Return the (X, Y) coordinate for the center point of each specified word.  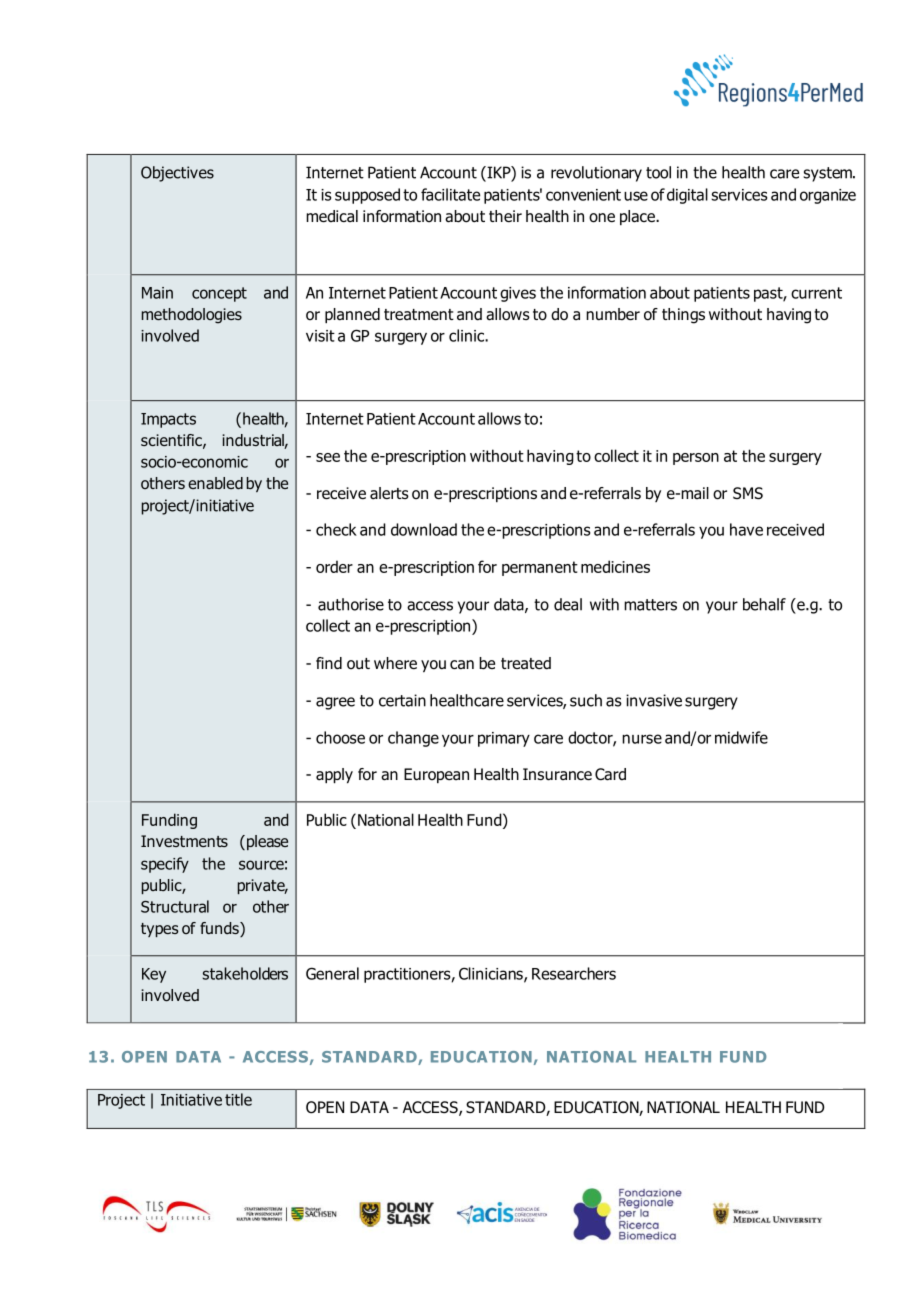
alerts (389, 493)
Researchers (574, 973)
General (332, 973)
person (696, 459)
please (266, 842)
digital (687, 196)
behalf (764, 604)
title (238, 1099)
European (436, 775)
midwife (741, 737)
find (329, 663)
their (505, 216)
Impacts (168, 420)
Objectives (177, 174)
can (462, 665)
